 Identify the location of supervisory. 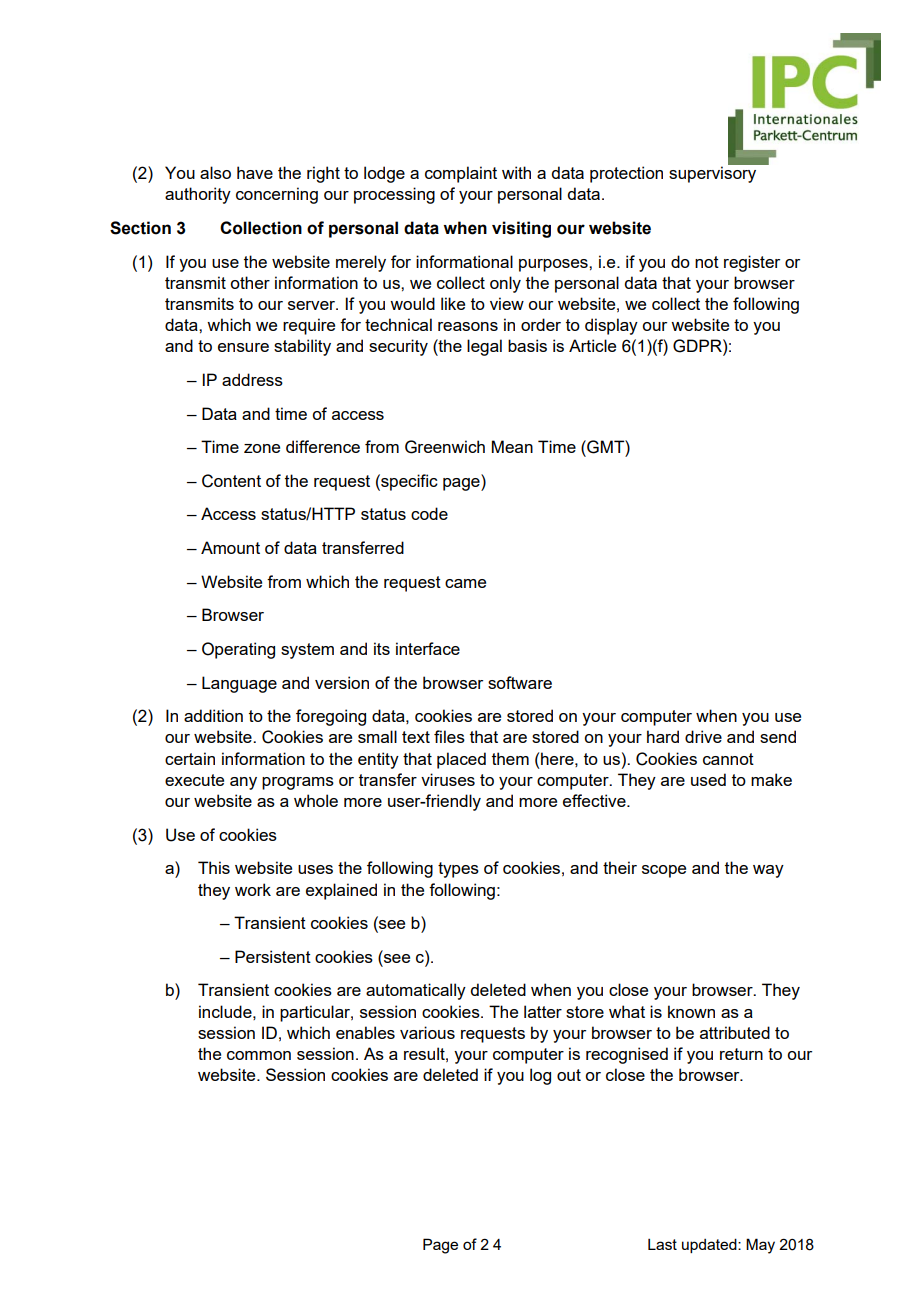
(714, 173).
